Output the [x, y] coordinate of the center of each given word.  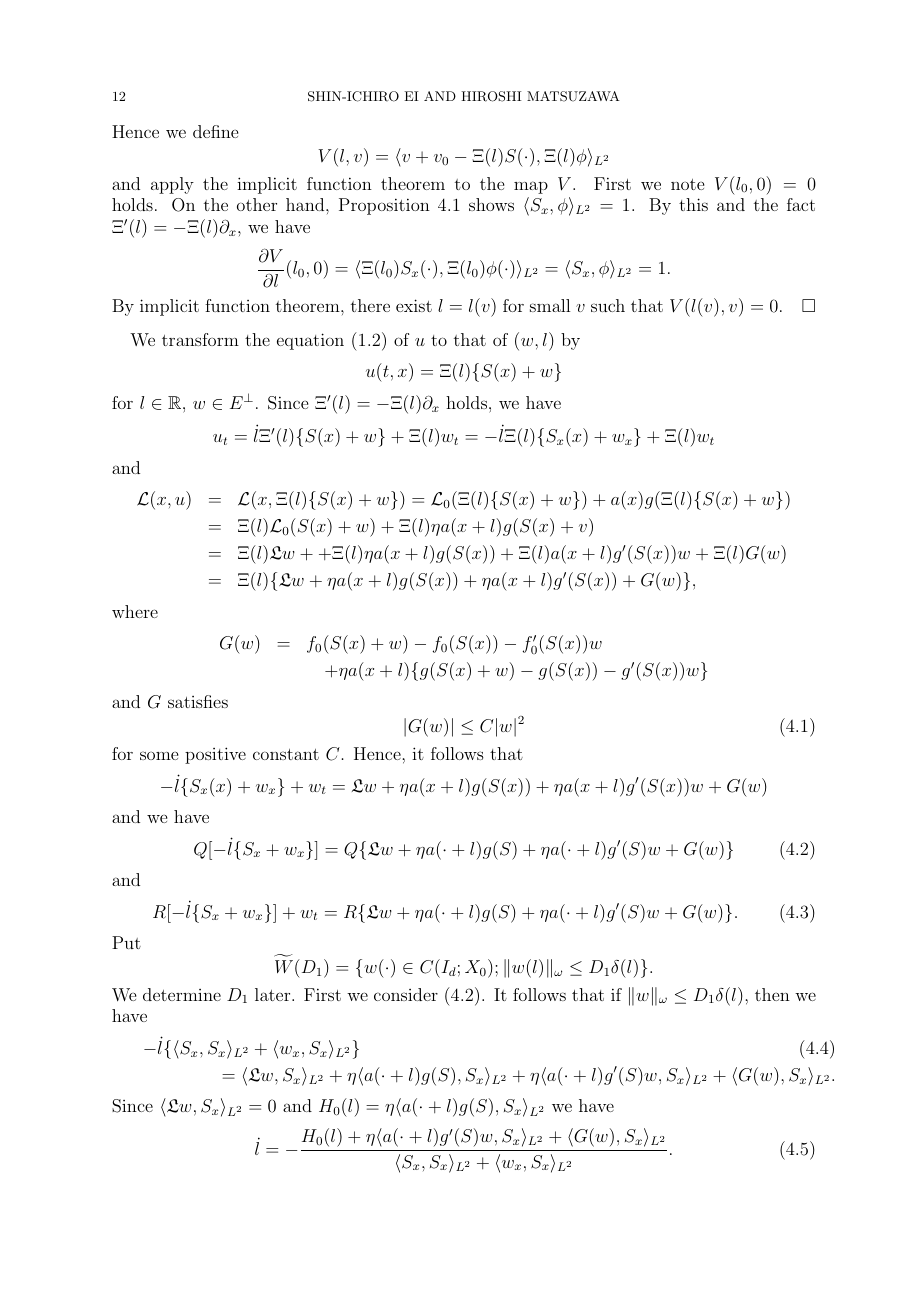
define [215, 131]
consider [406, 994]
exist [414, 305]
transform [200, 339]
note [687, 184]
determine [182, 994]
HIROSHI [491, 96]
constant [286, 754]
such [608, 305]
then [772, 994]
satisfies [198, 701]
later [274, 994]
